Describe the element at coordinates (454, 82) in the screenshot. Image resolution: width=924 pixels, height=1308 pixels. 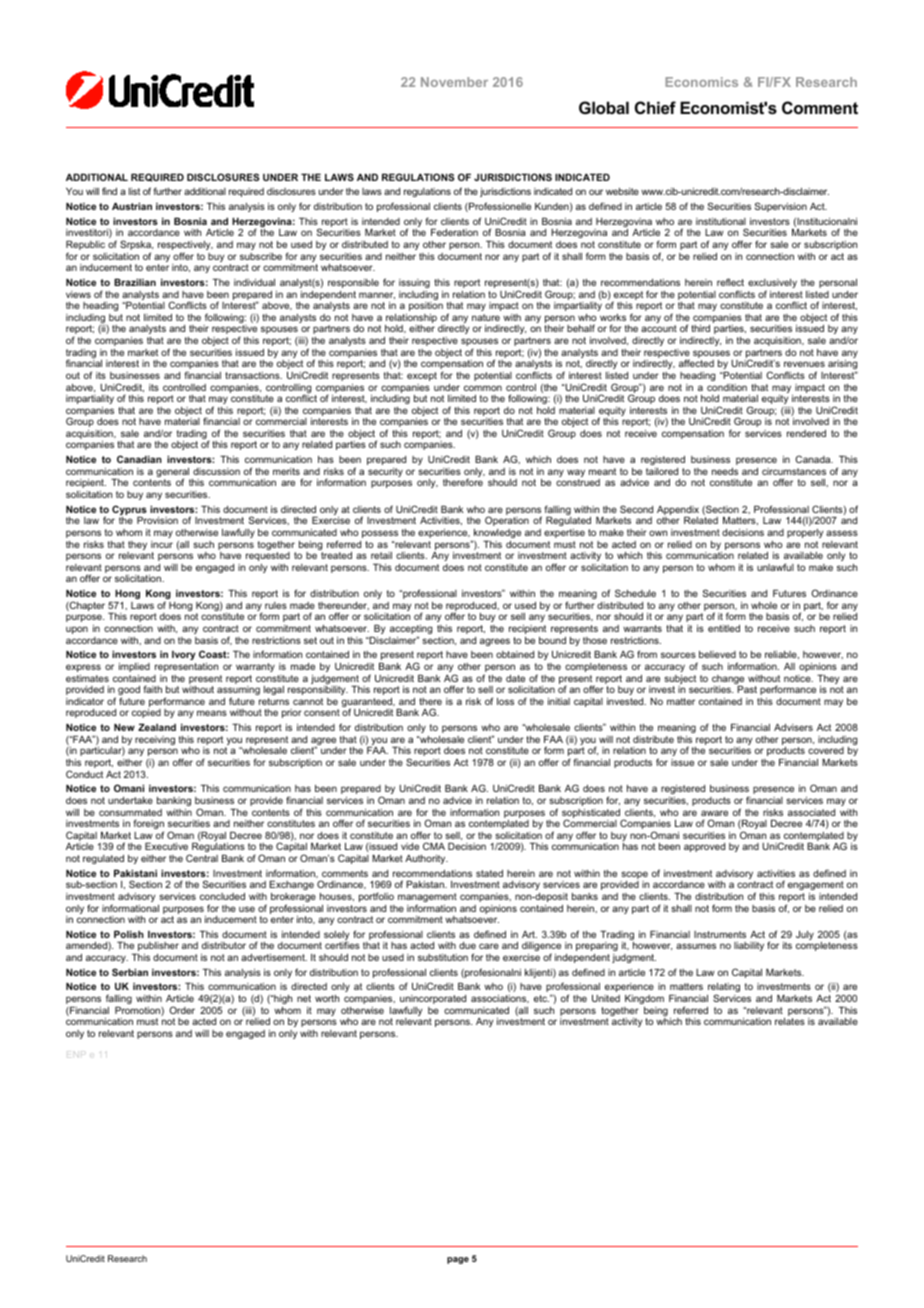
I see `November` at that location.
